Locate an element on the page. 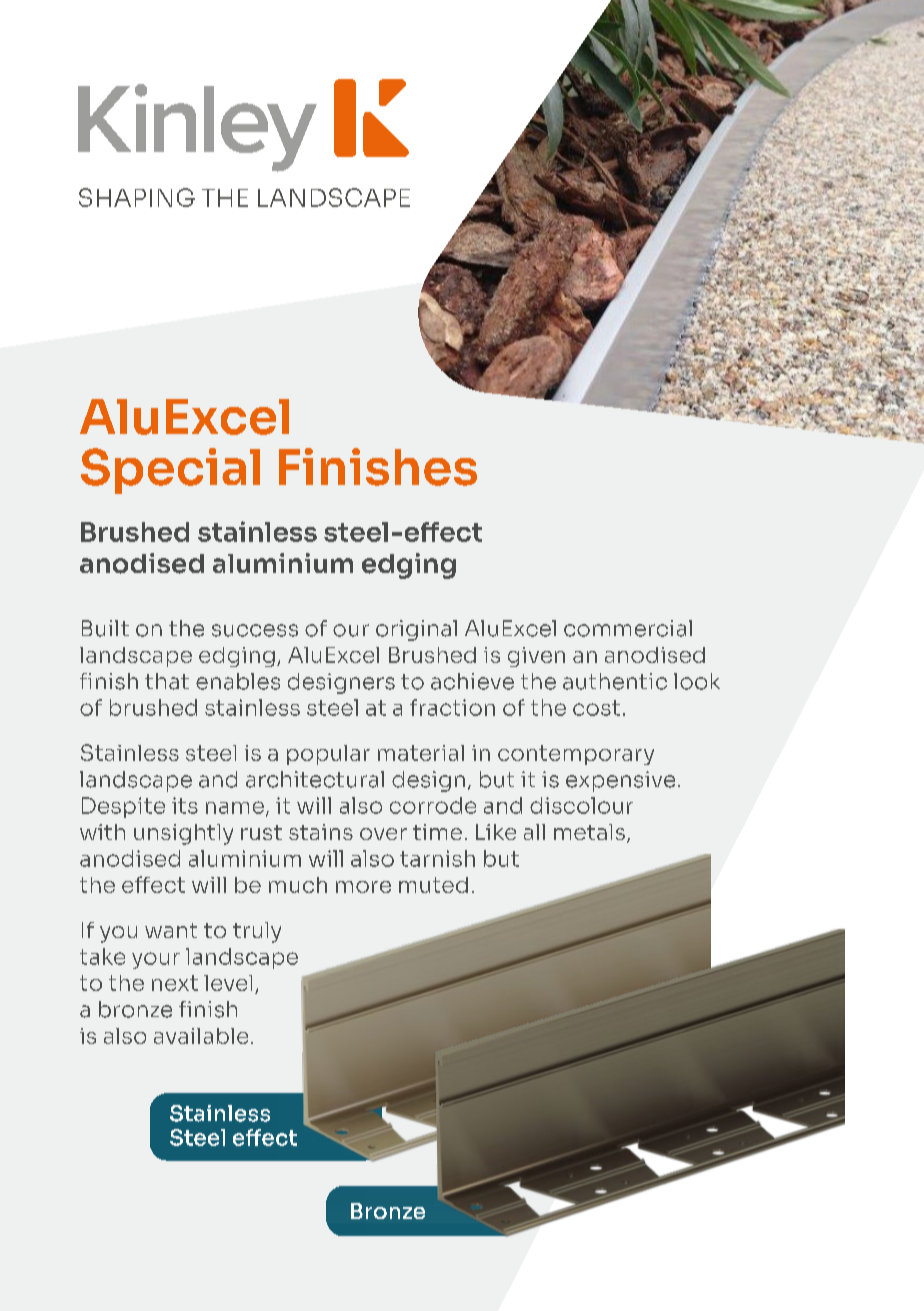 This image has height=1311, width=924. Special is located at coordinates (170, 471).
